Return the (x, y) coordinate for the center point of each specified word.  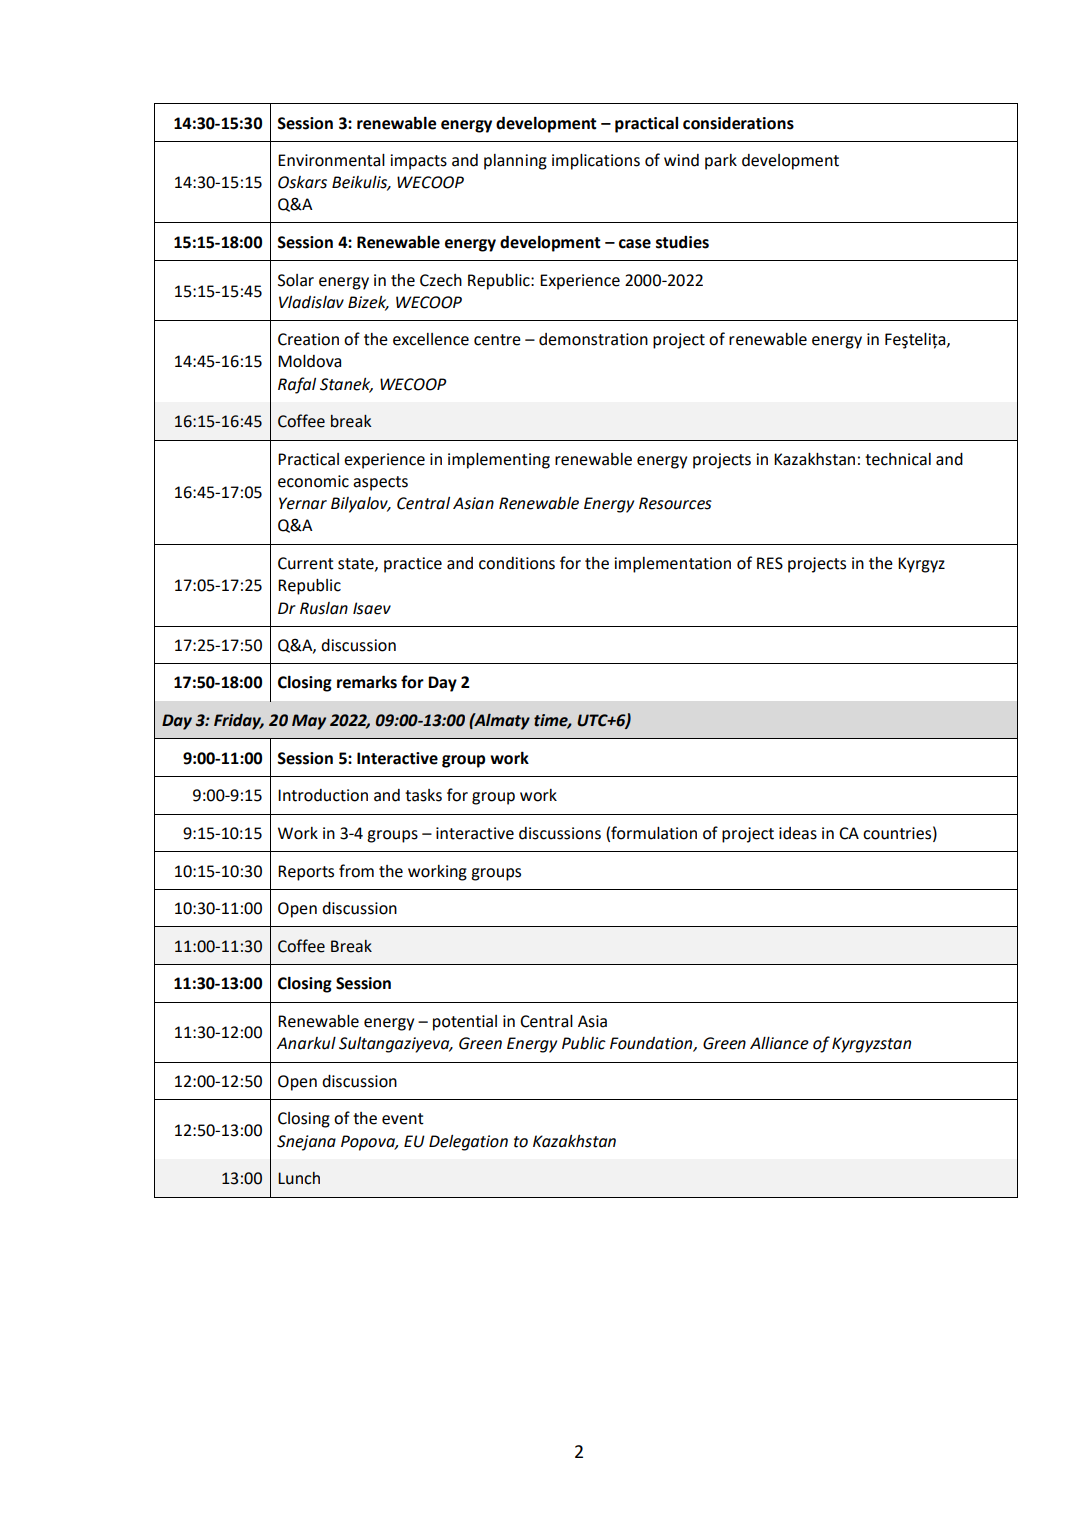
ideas (798, 833)
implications (596, 162)
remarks (367, 682)
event (403, 1119)
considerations (738, 123)
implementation (672, 565)
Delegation (468, 1143)
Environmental (331, 160)
